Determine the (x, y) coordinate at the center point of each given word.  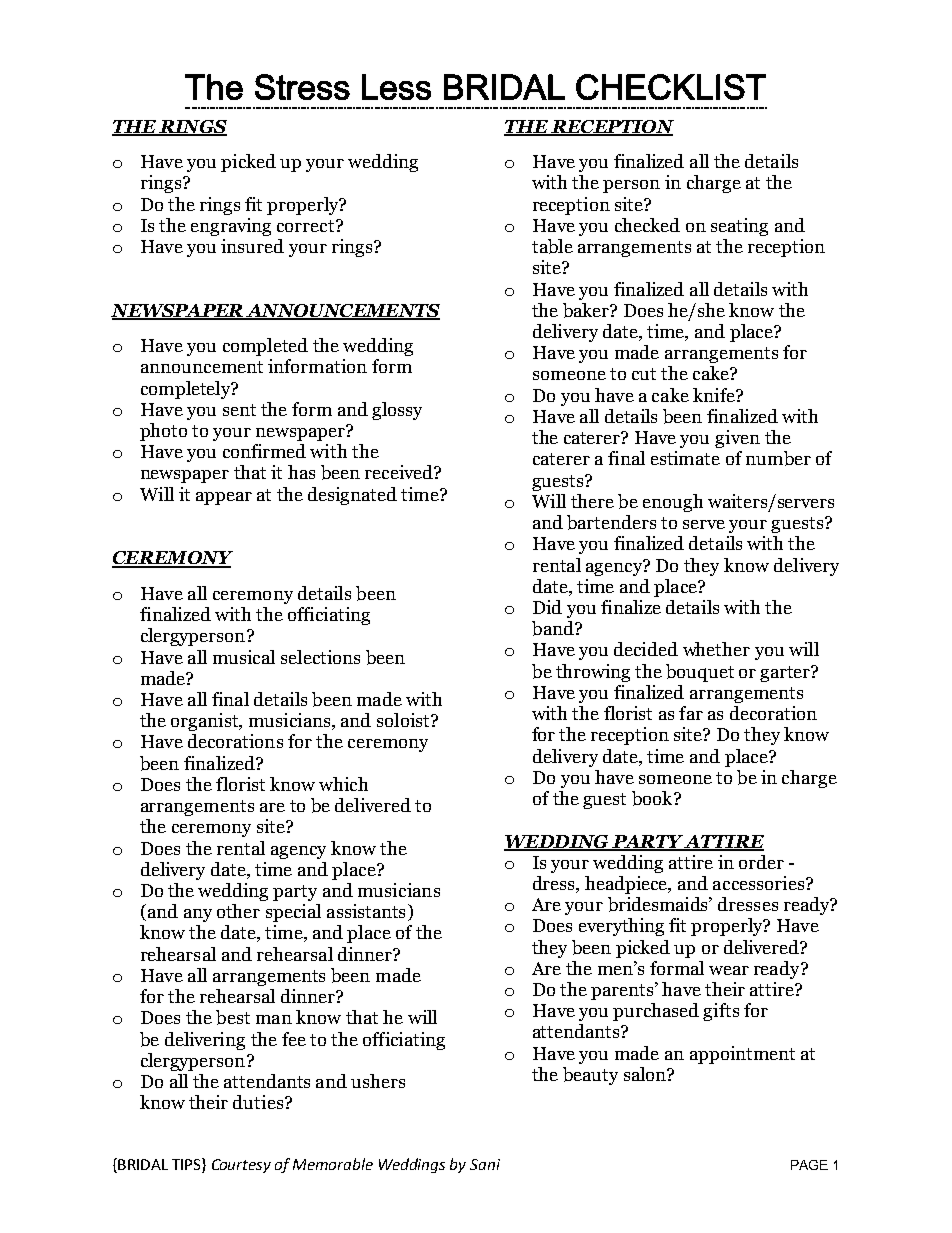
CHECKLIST (671, 87)
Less (396, 87)
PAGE (809, 1165)
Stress (302, 87)
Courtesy (241, 1166)
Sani (485, 1164)
